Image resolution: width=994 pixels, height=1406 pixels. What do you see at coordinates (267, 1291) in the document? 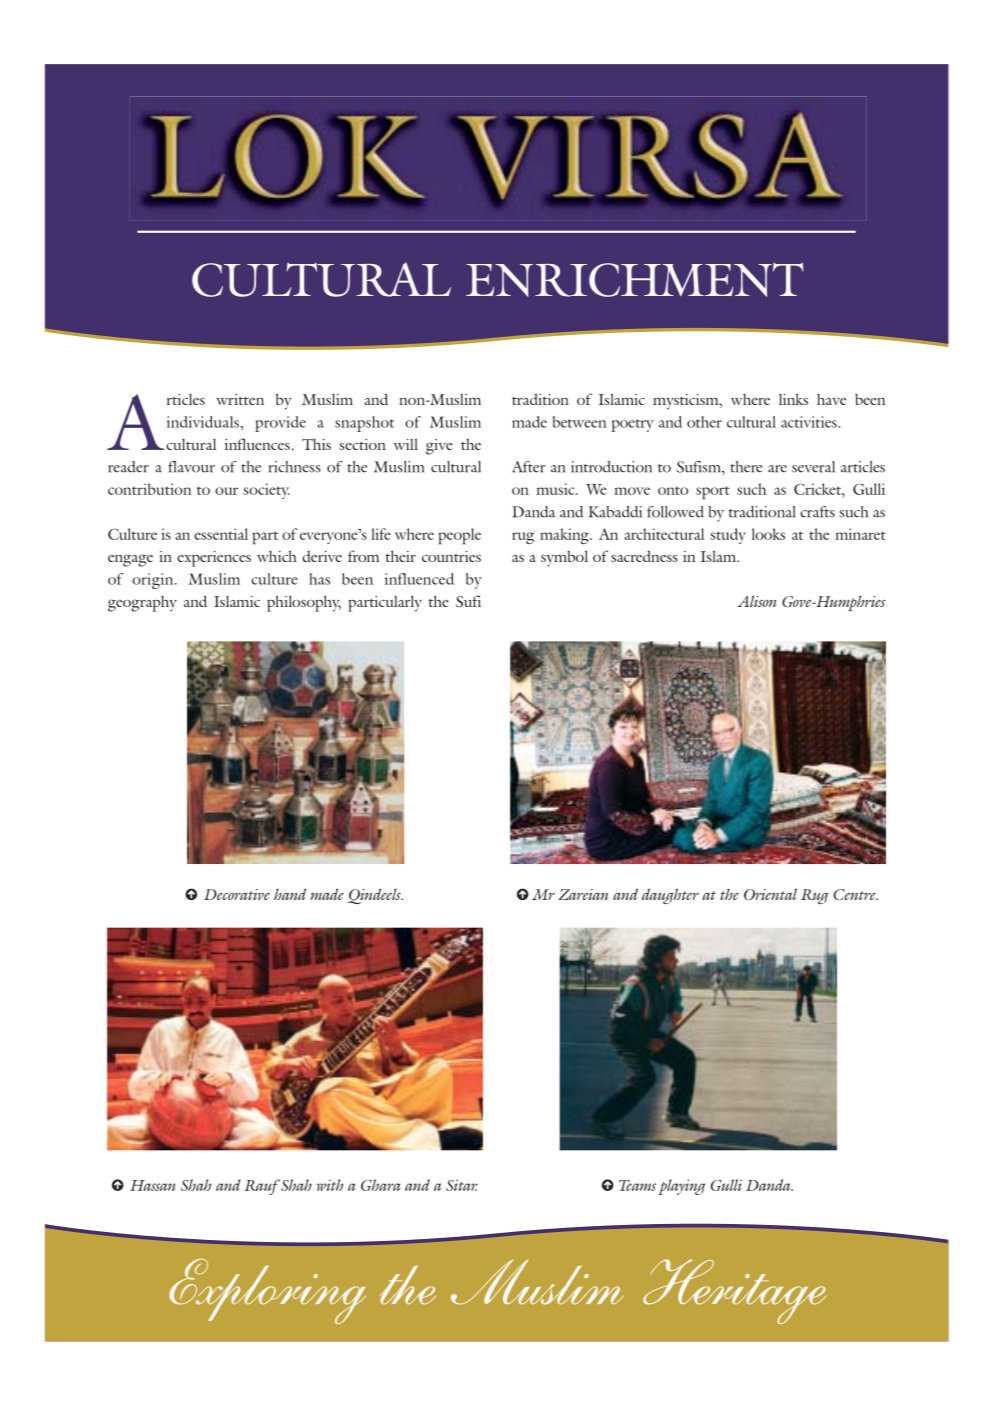
I see `Exploring` at bounding box center [267, 1291].
